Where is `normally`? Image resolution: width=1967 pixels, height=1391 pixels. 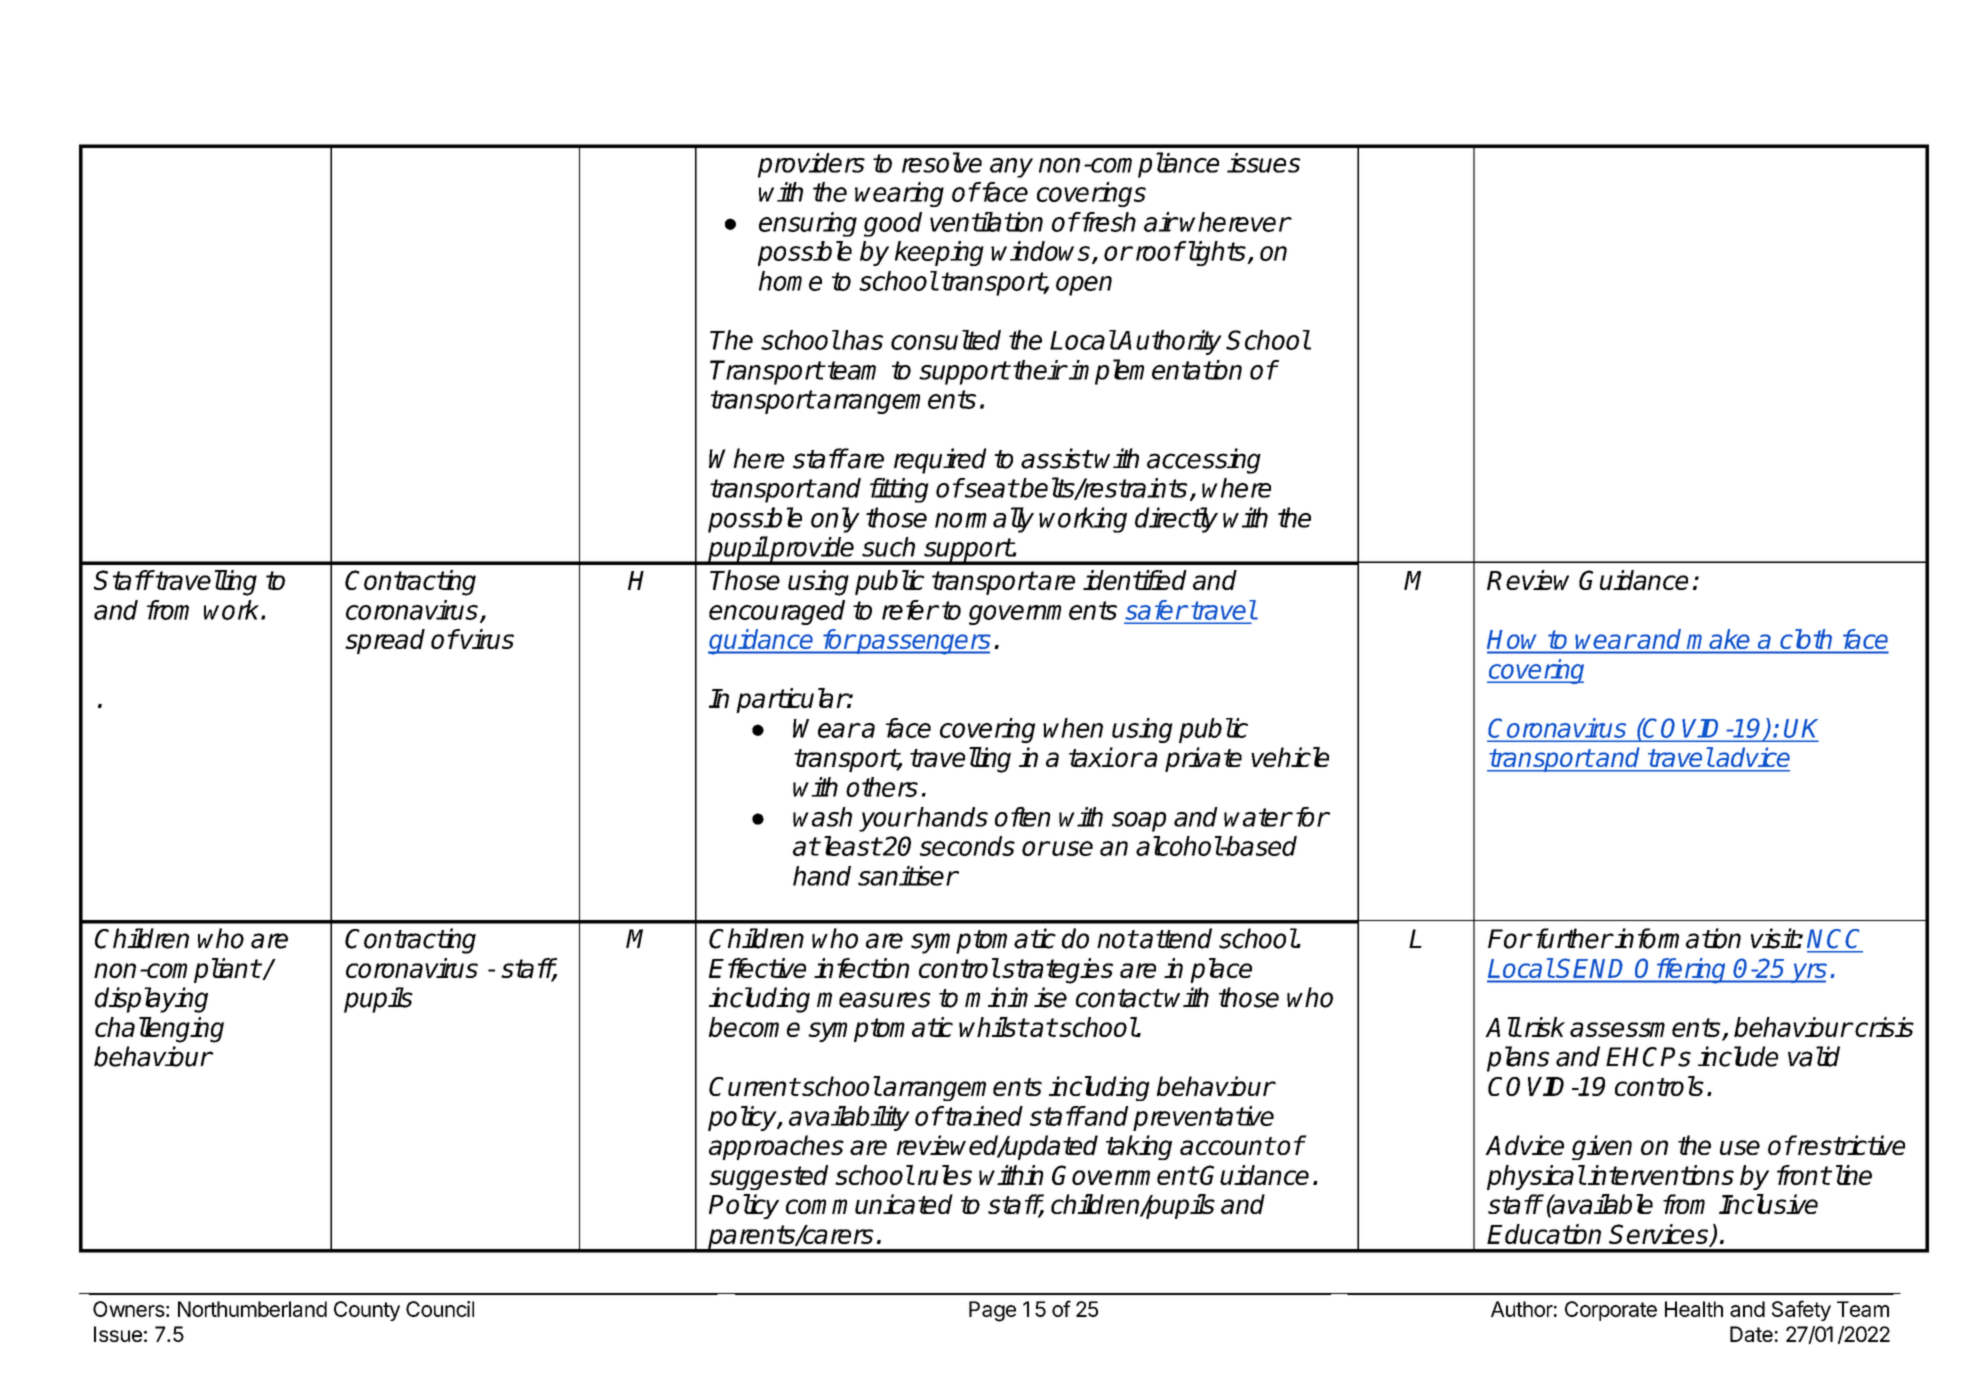 normally is located at coordinates (984, 520).
